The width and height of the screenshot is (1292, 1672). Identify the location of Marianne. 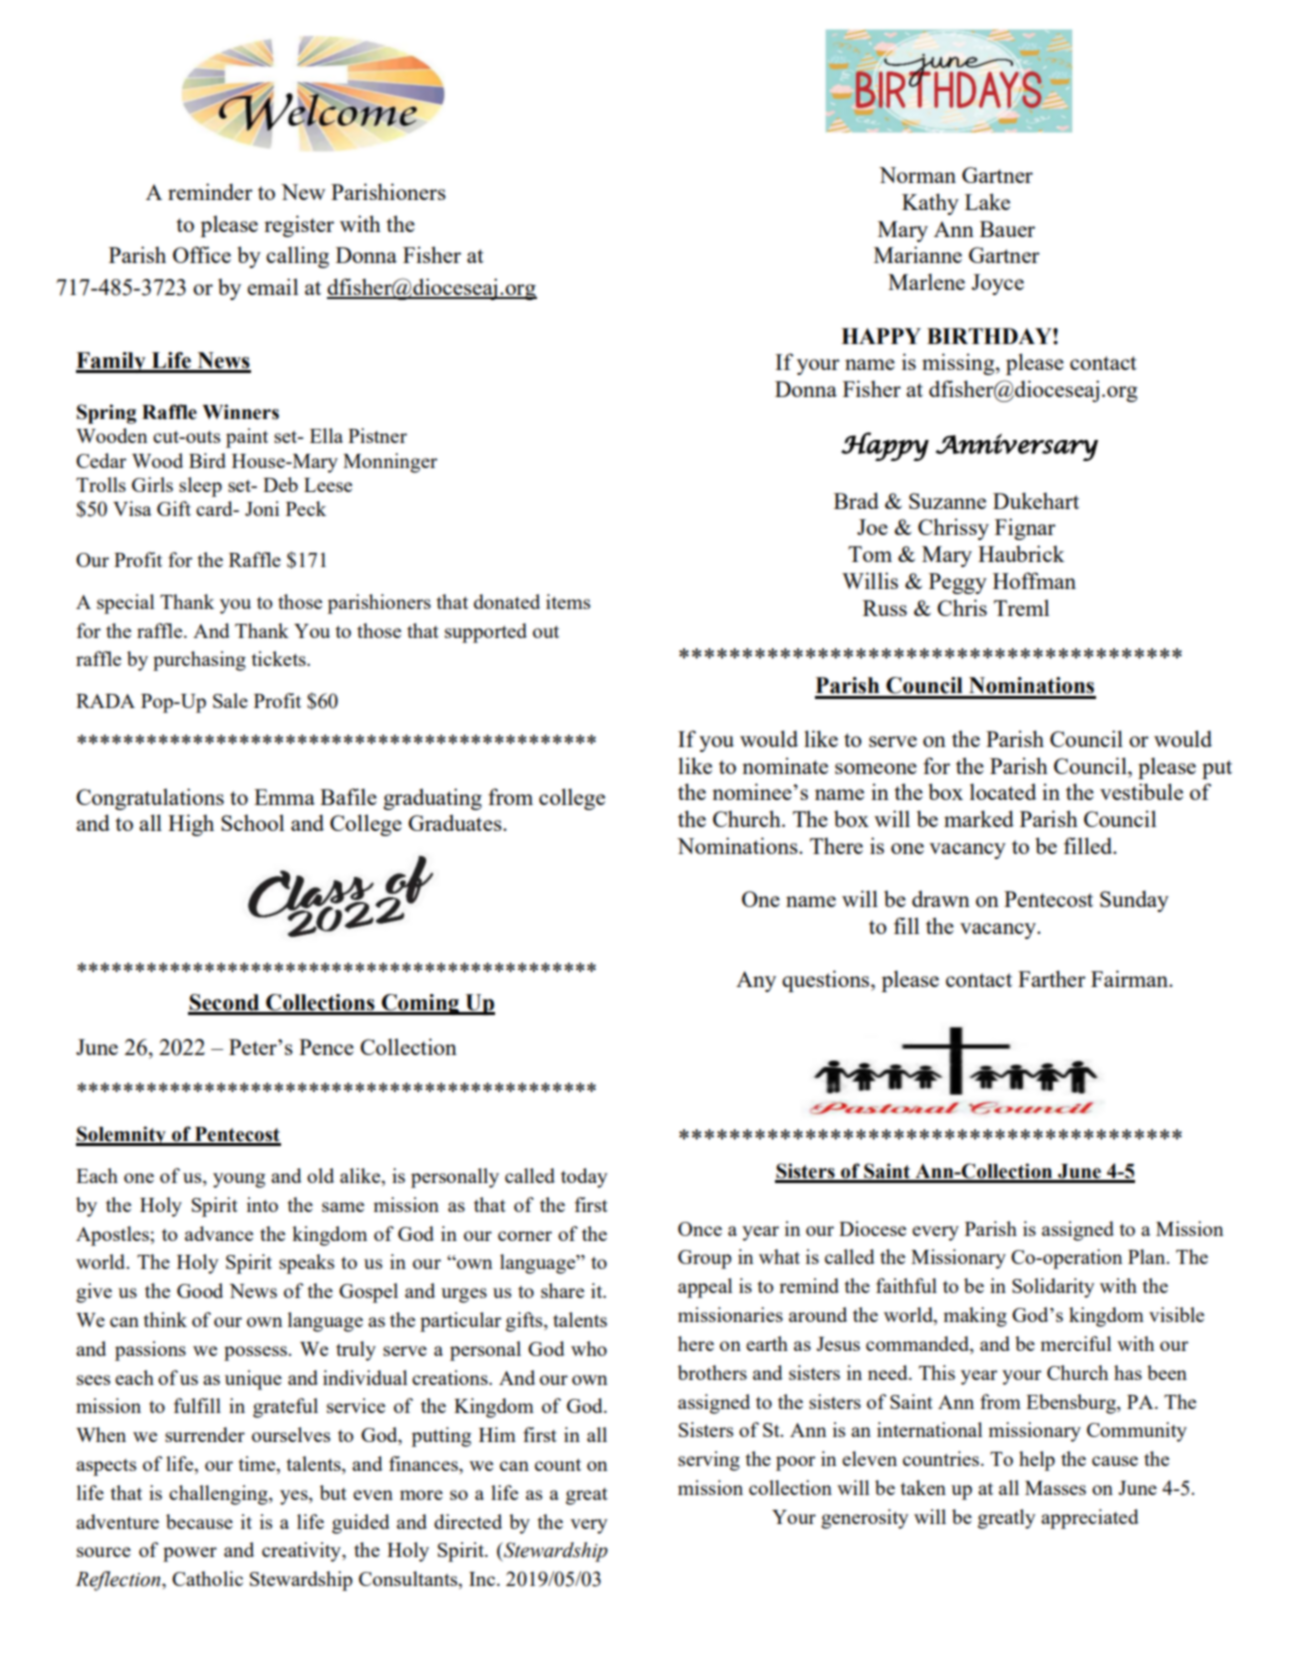
(918, 254).
